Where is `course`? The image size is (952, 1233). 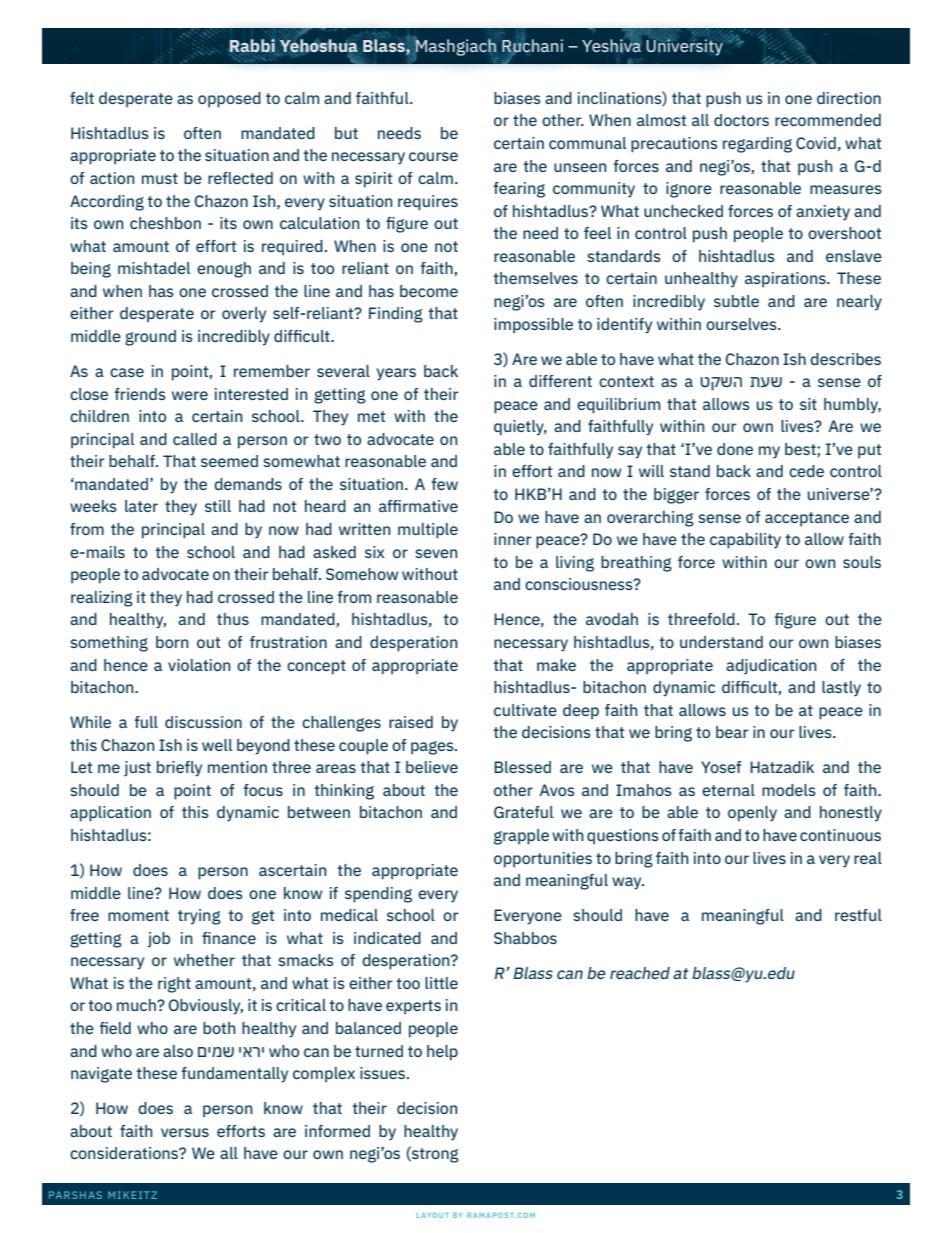 course is located at coordinates (433, 156).
